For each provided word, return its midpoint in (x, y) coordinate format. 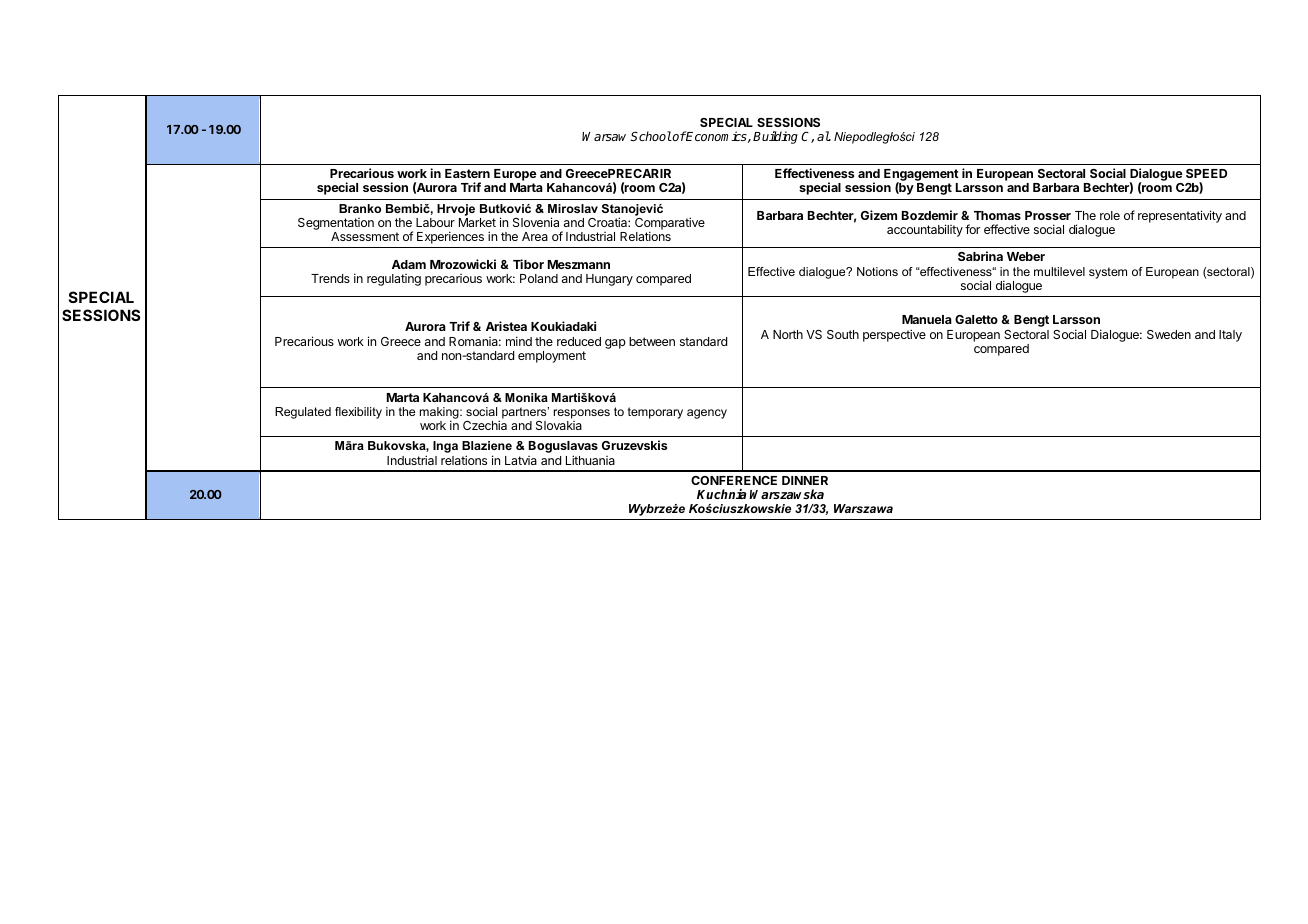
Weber (1026, 256)
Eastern (467, 173)
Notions (877, 271)
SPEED (1206, 173)
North (788, 334)
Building (775, 137)
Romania (475, 341)
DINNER (805, 480)
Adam (409, 264)
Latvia (521, 460)
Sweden (1169, 334)
